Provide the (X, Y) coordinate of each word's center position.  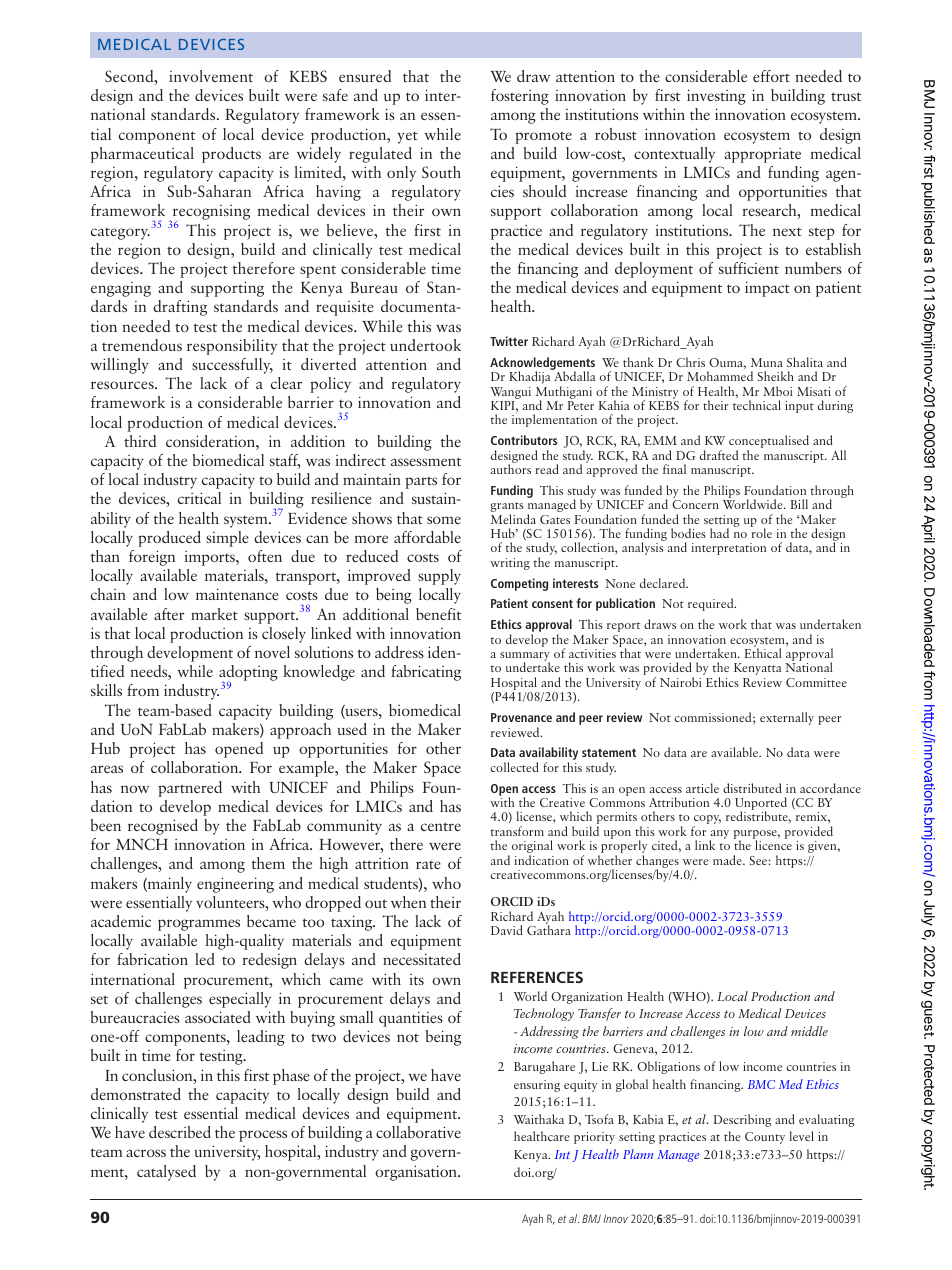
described (180, 1132)
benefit (438, 614)
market (214, 614)
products (231, 155)
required (712, 604)
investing (716, 97)
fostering (520, 97)
